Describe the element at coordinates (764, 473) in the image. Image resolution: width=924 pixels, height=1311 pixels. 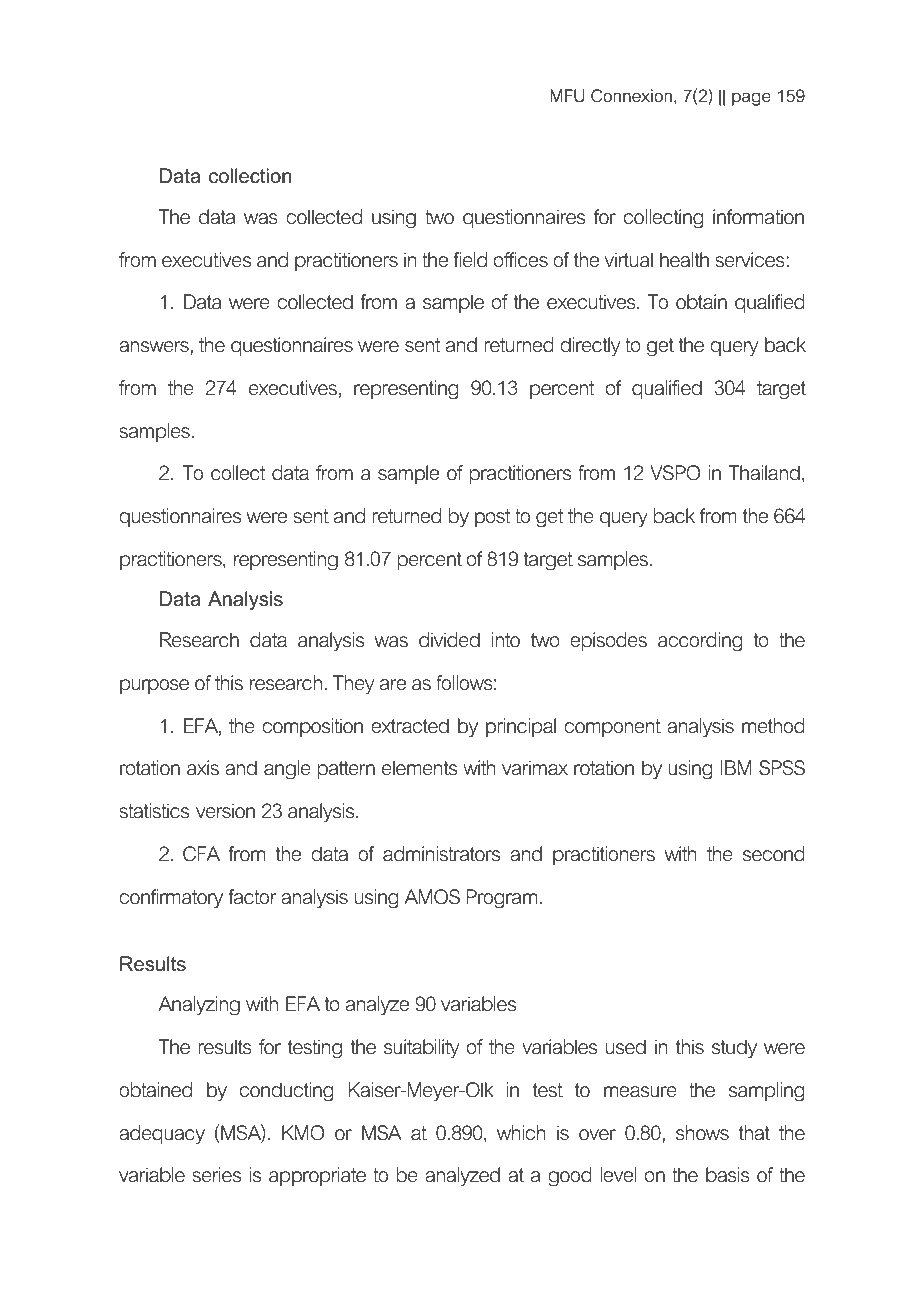
I see `Thailand` at that location.
